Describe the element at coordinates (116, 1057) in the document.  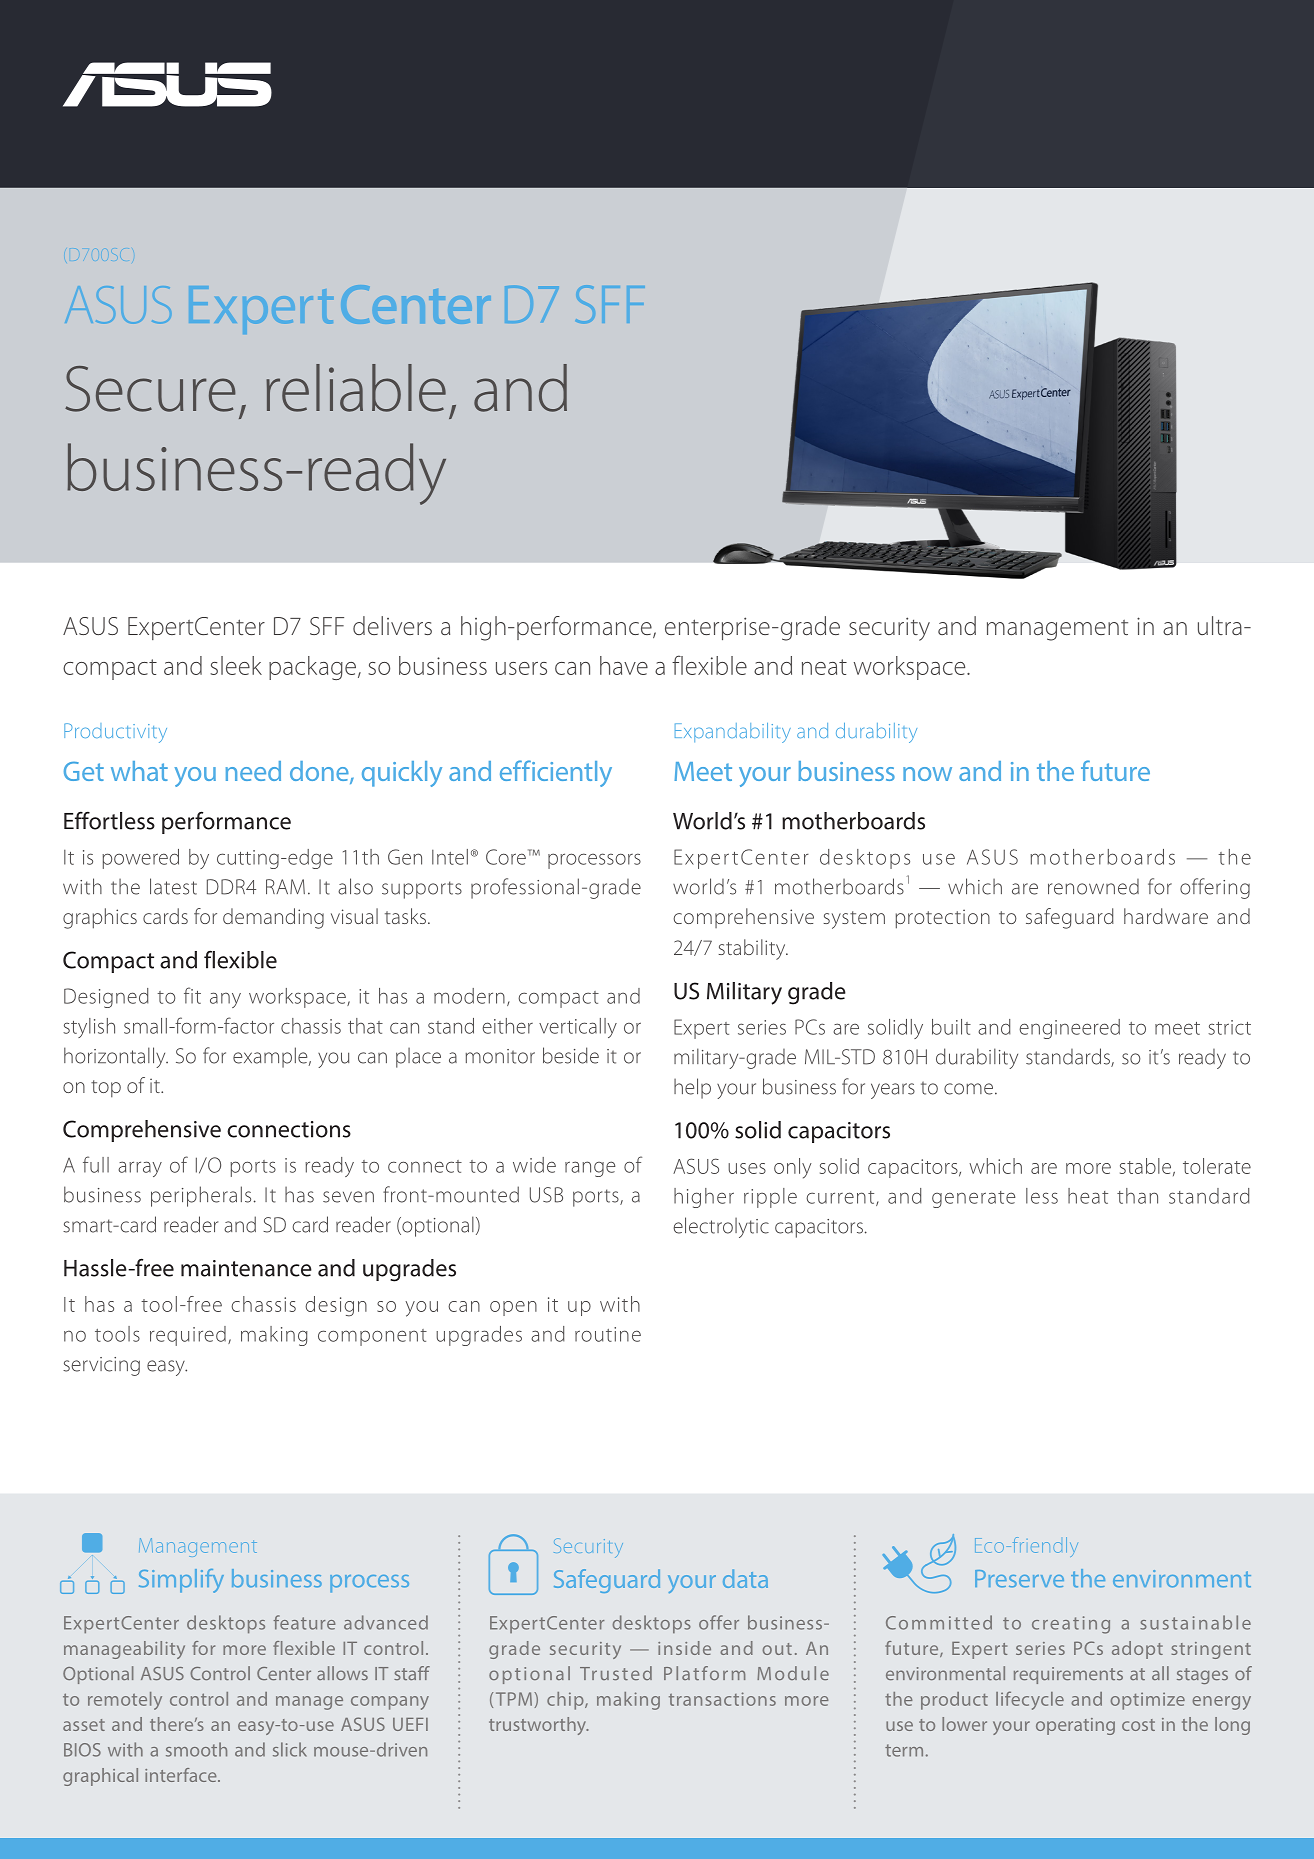
I see `horizontally` at that location.
